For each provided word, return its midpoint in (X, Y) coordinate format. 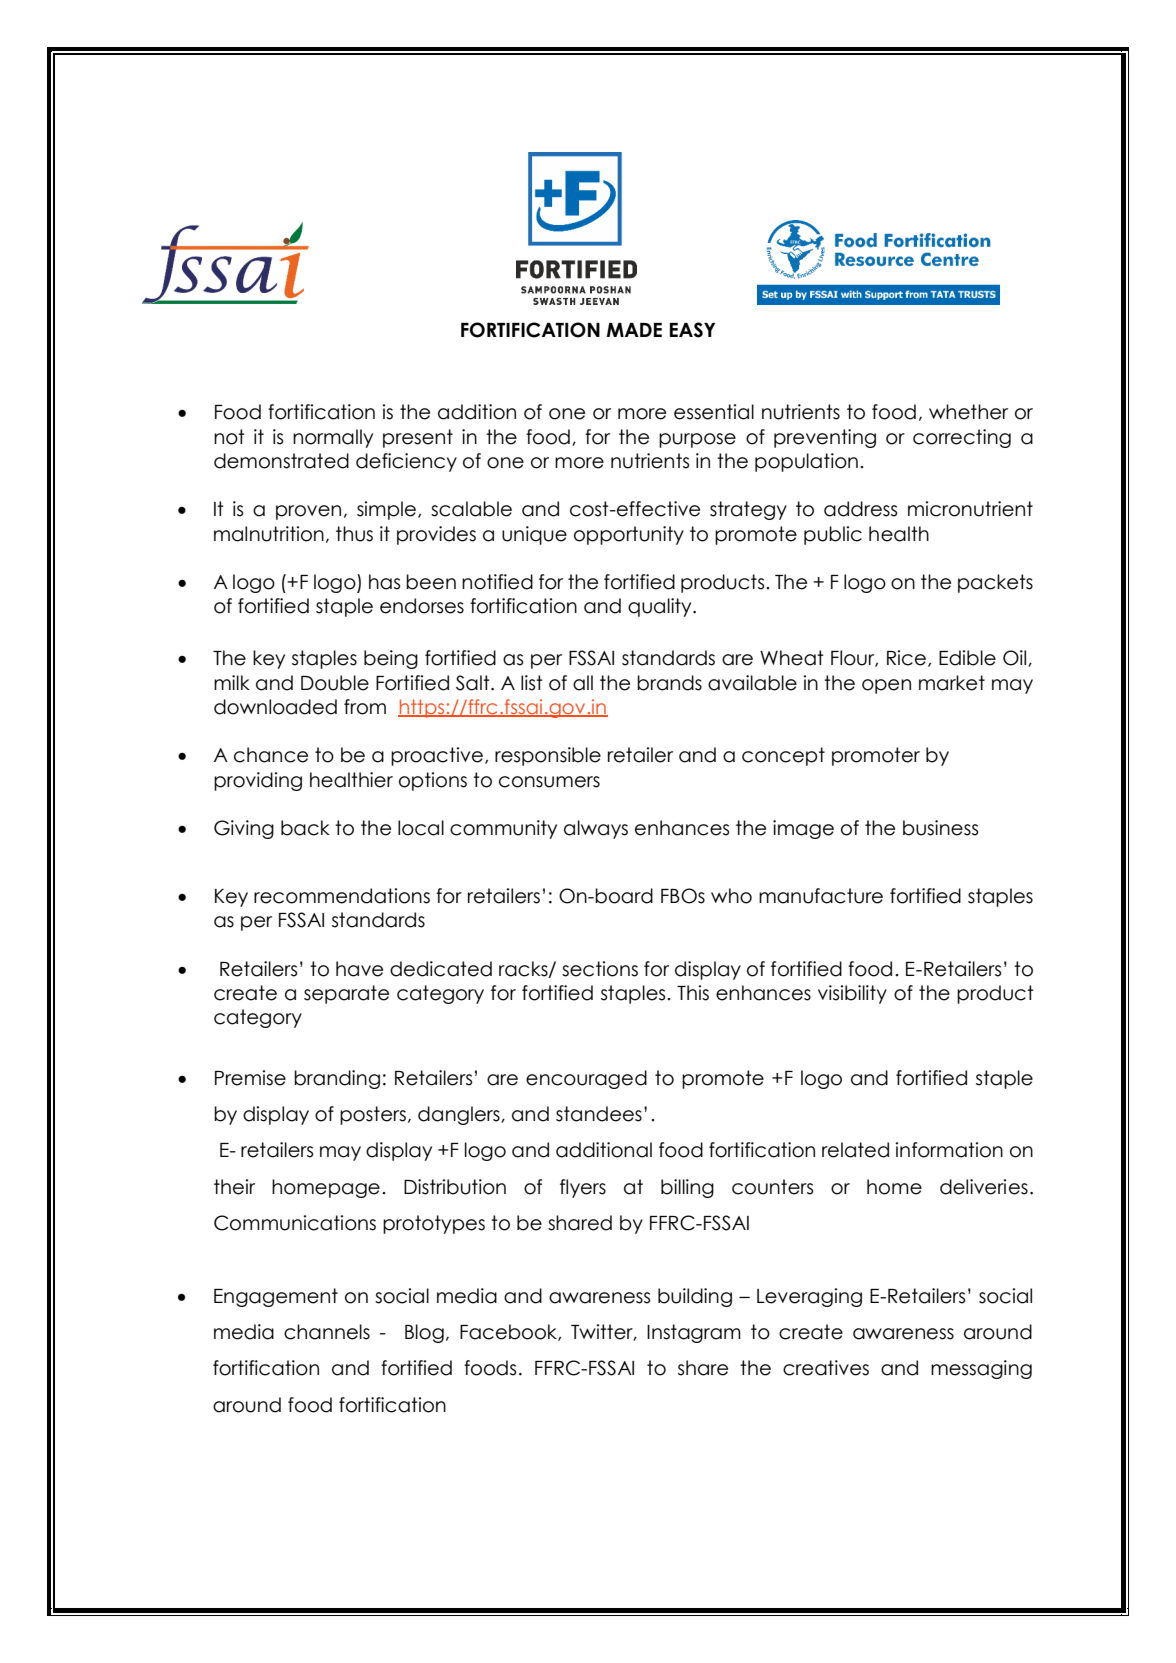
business (940, 828)
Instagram (694, 1333)
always (596, 829)
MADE (634, 330)
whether (968, 412)
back (305, 828)
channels (327, 1332)
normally (333, 438)
